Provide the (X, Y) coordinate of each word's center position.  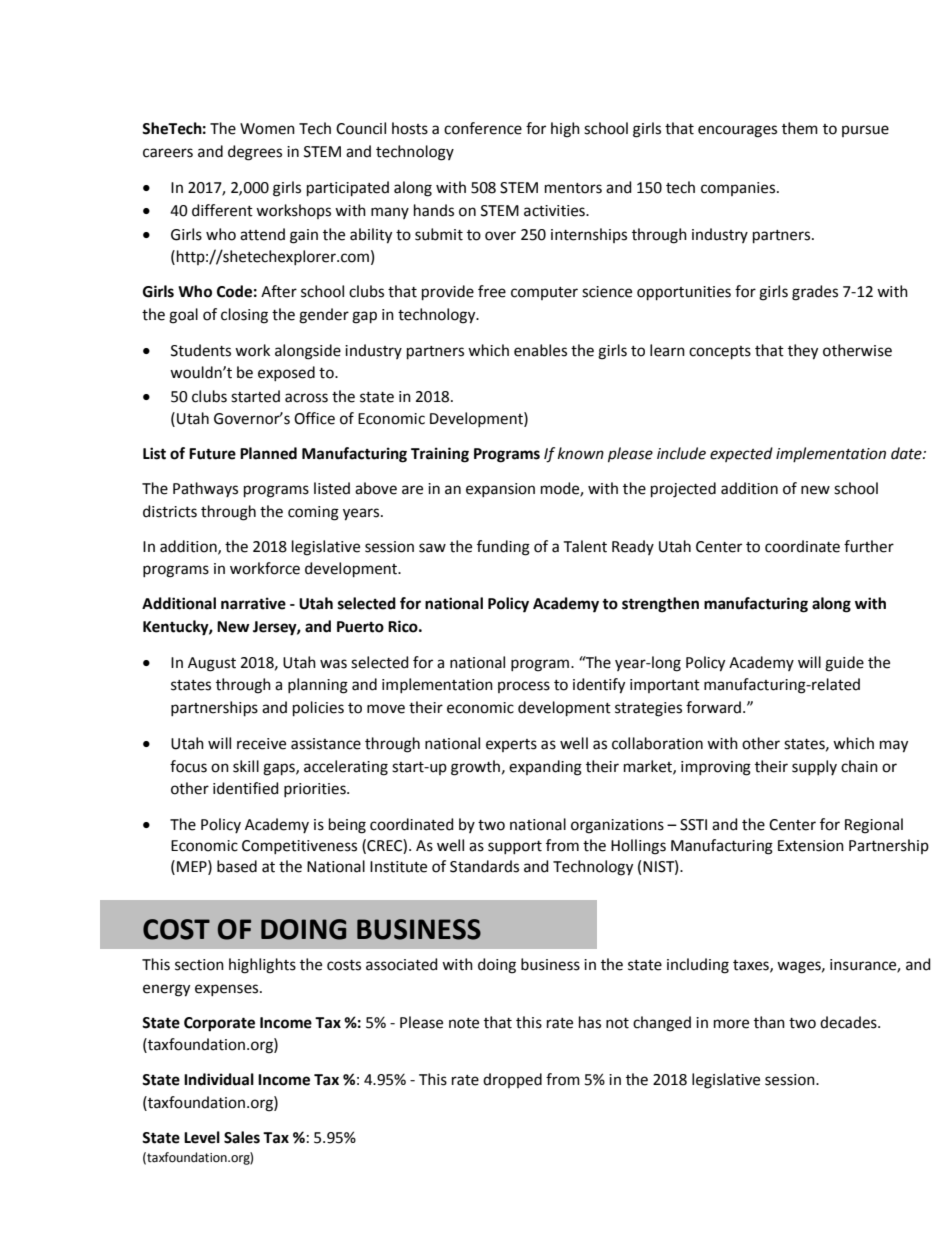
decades (849, 1022)
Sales (242, 1137)
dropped (512, 1080)
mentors (573, 188)
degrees (255, 153)
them (800, 128)
